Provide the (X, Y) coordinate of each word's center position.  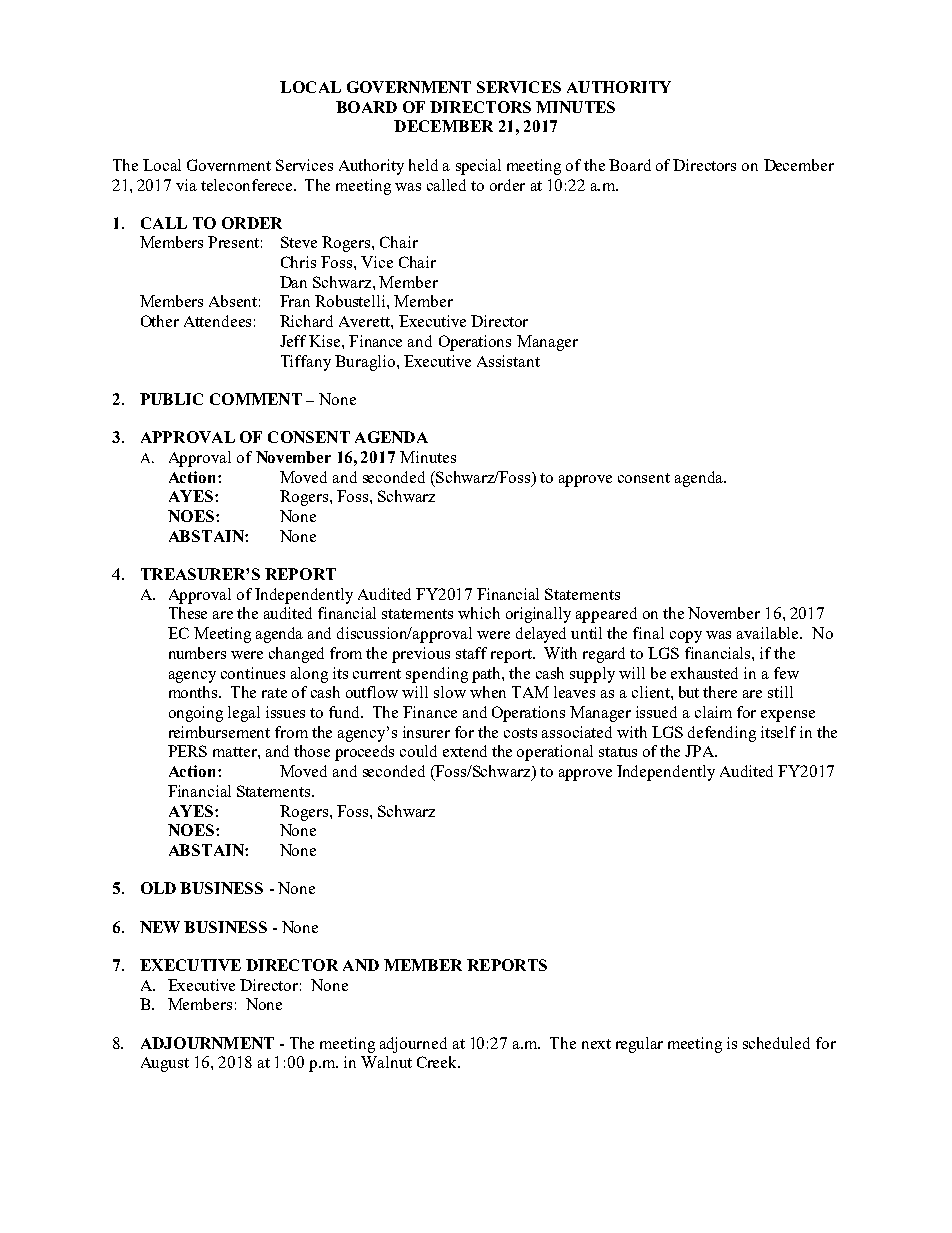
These (188, 613)
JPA (701, 751)
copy (686, 637)
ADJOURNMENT (207, 1043)
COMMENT (256, 399)
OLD (158, 888)
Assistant (508, 361)
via (186, 185)
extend (465, 751)
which (479, 613)
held (423, 165)
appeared (606, 615)
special (478, 167)
